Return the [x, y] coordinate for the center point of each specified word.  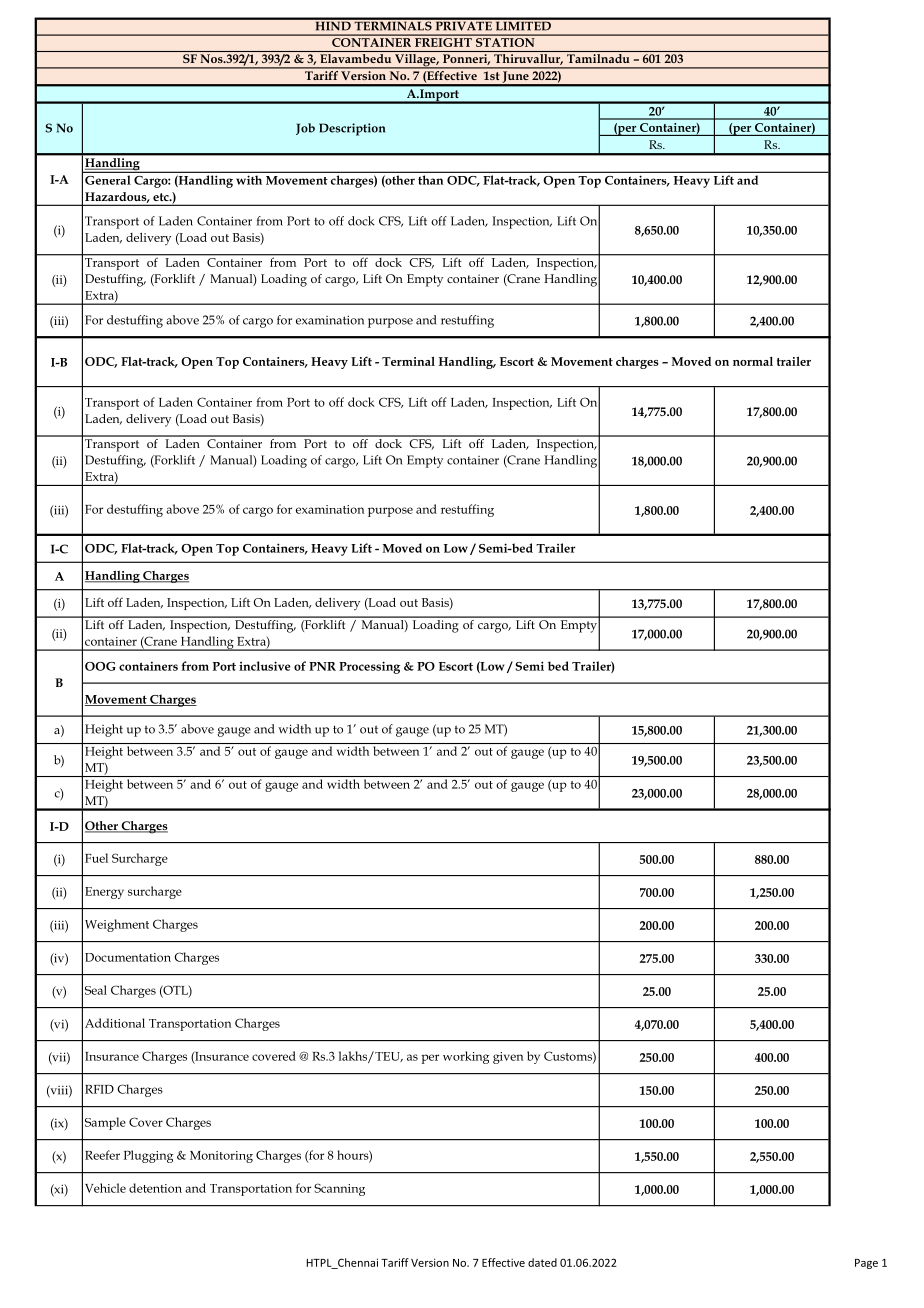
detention [155, 1188]
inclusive [265, 666]
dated [542, 1262]
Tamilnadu [598, 57]
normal [753, 361]
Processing [369, 667]
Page [866, 1264]
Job [305, 129]
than [430, 180]
